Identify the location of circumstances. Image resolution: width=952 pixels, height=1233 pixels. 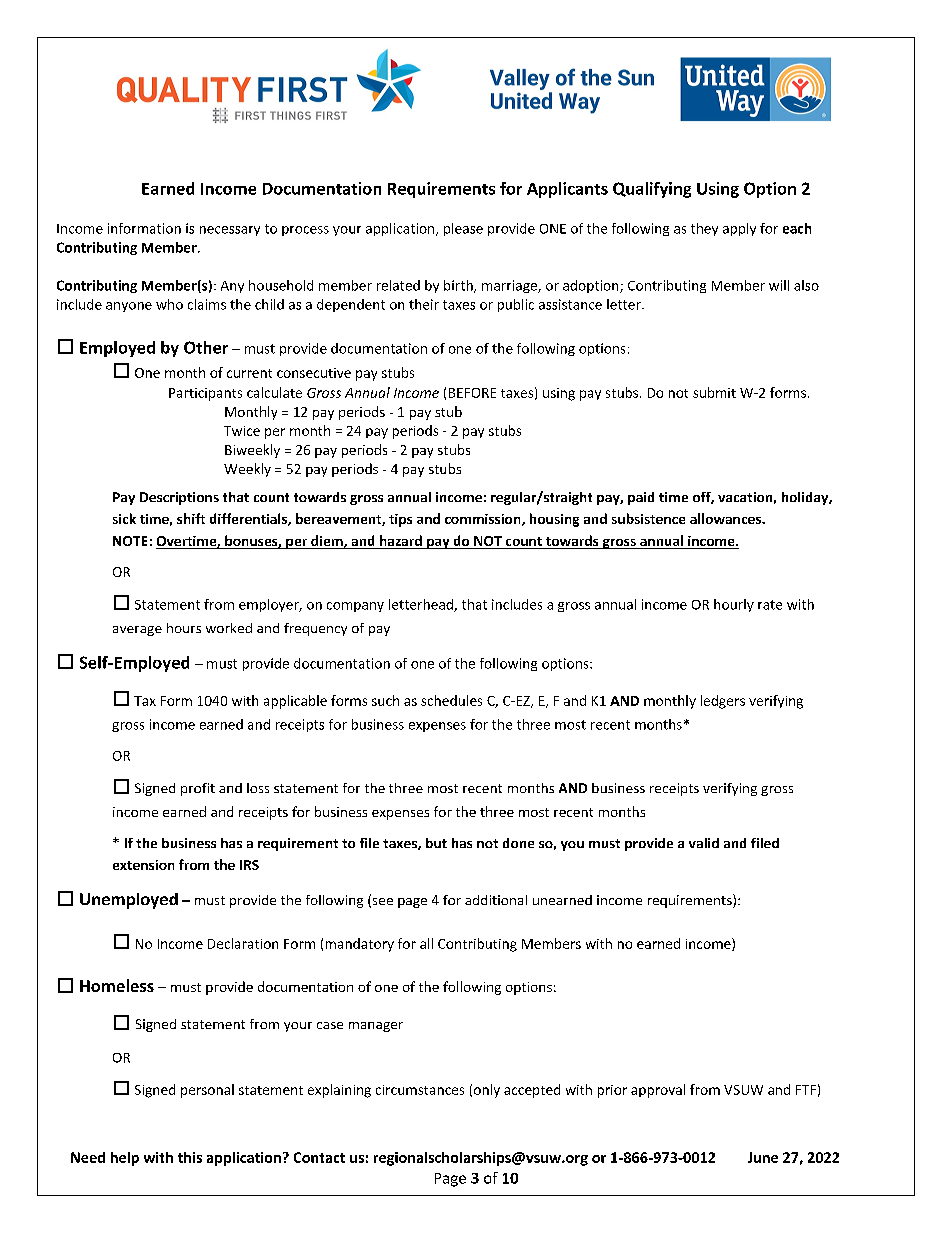
(420, 1090).
